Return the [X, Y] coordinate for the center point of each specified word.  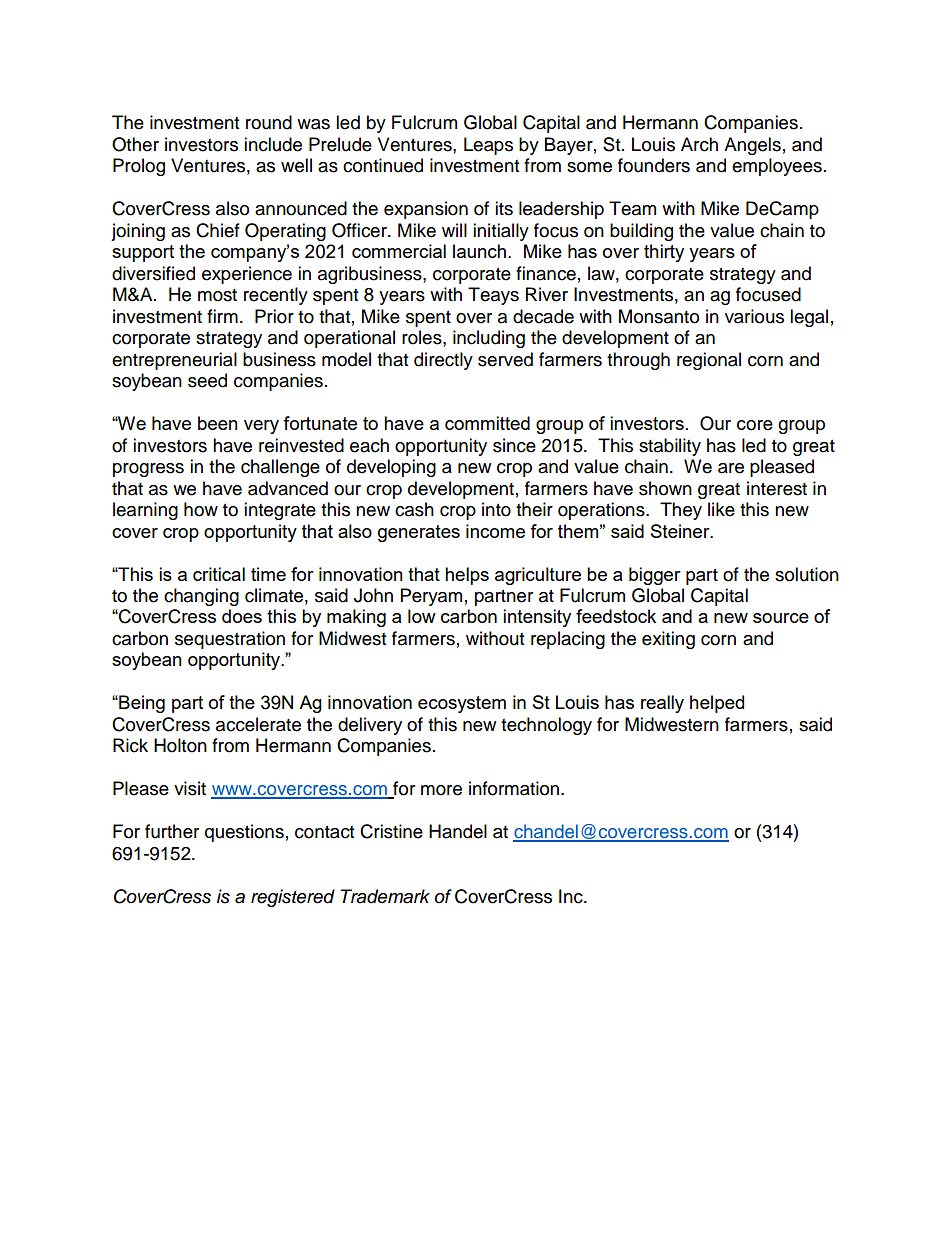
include [273, 144]
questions [244, 833]
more [441, 790]
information [514, 788]
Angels [752, 146]
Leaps [488, 146]
